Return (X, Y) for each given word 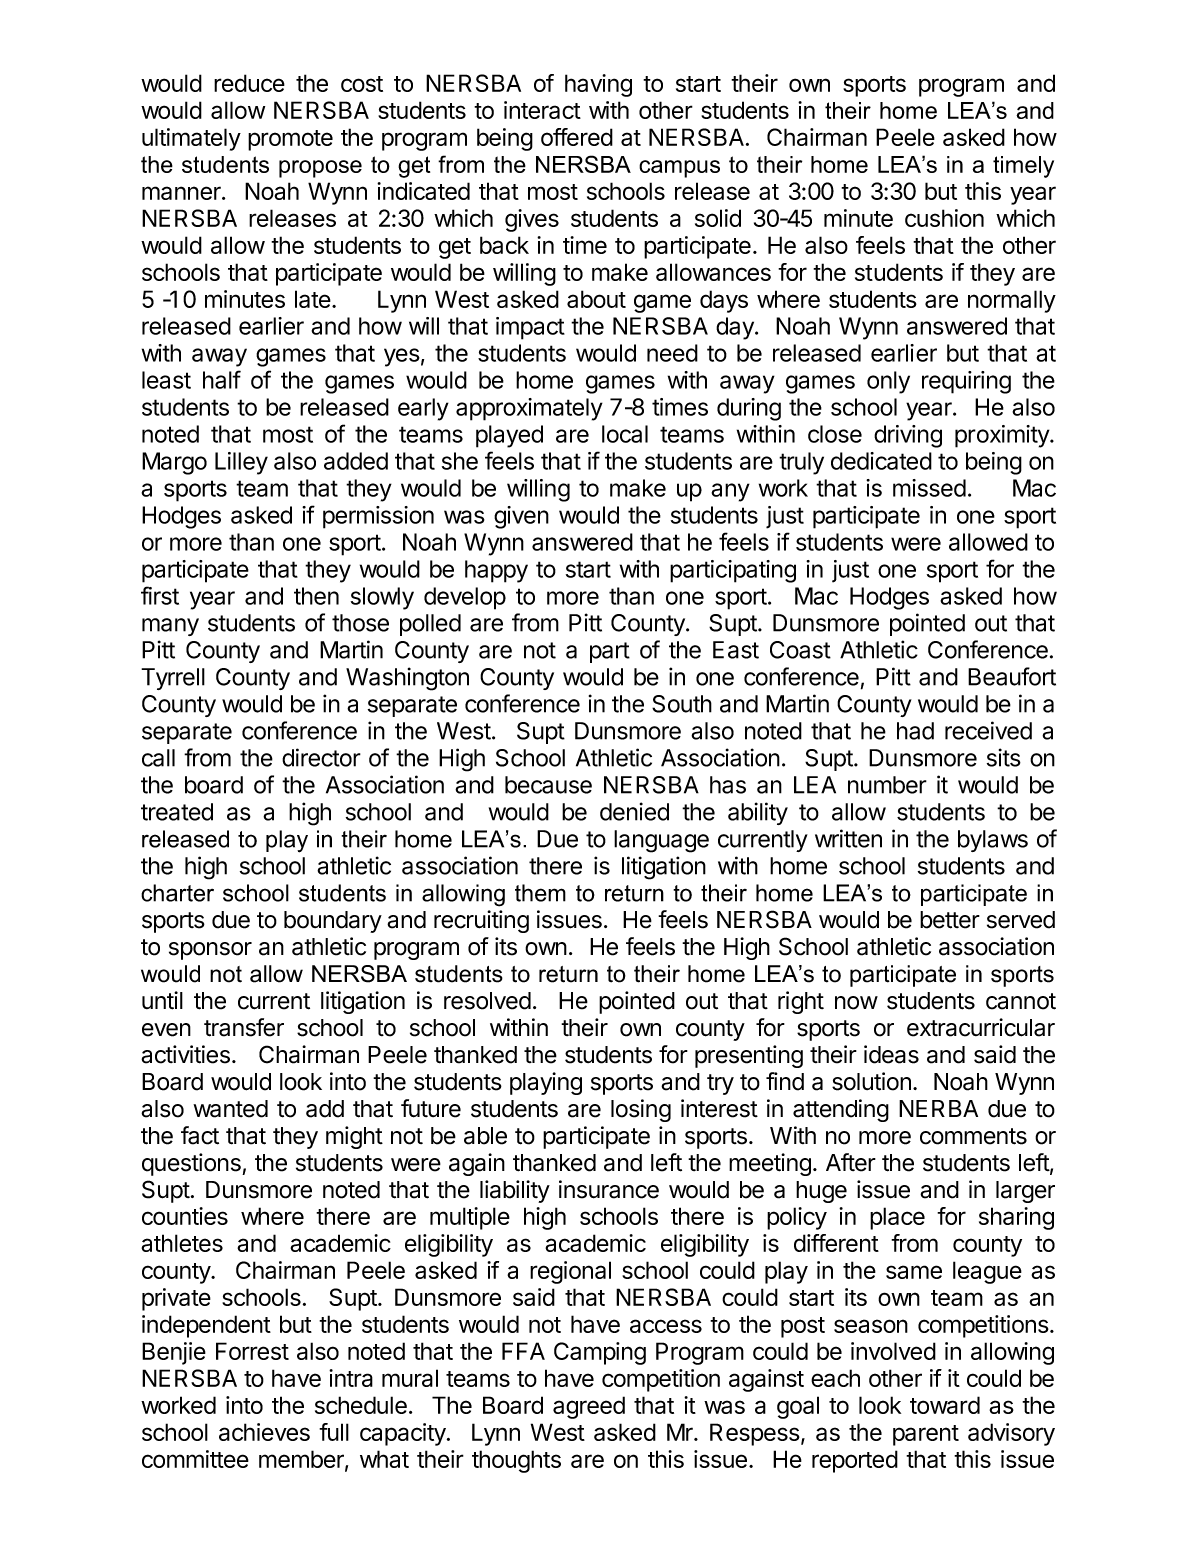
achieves (264, 1432)
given (521, 517)
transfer (244, 1027)
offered (577, 137)
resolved (487, 1001)
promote (290, 140)
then (316, 596)
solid (718, 218)
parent (926, 1435)
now (856, 1003)
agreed (589, 1407)
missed (929, 488)
